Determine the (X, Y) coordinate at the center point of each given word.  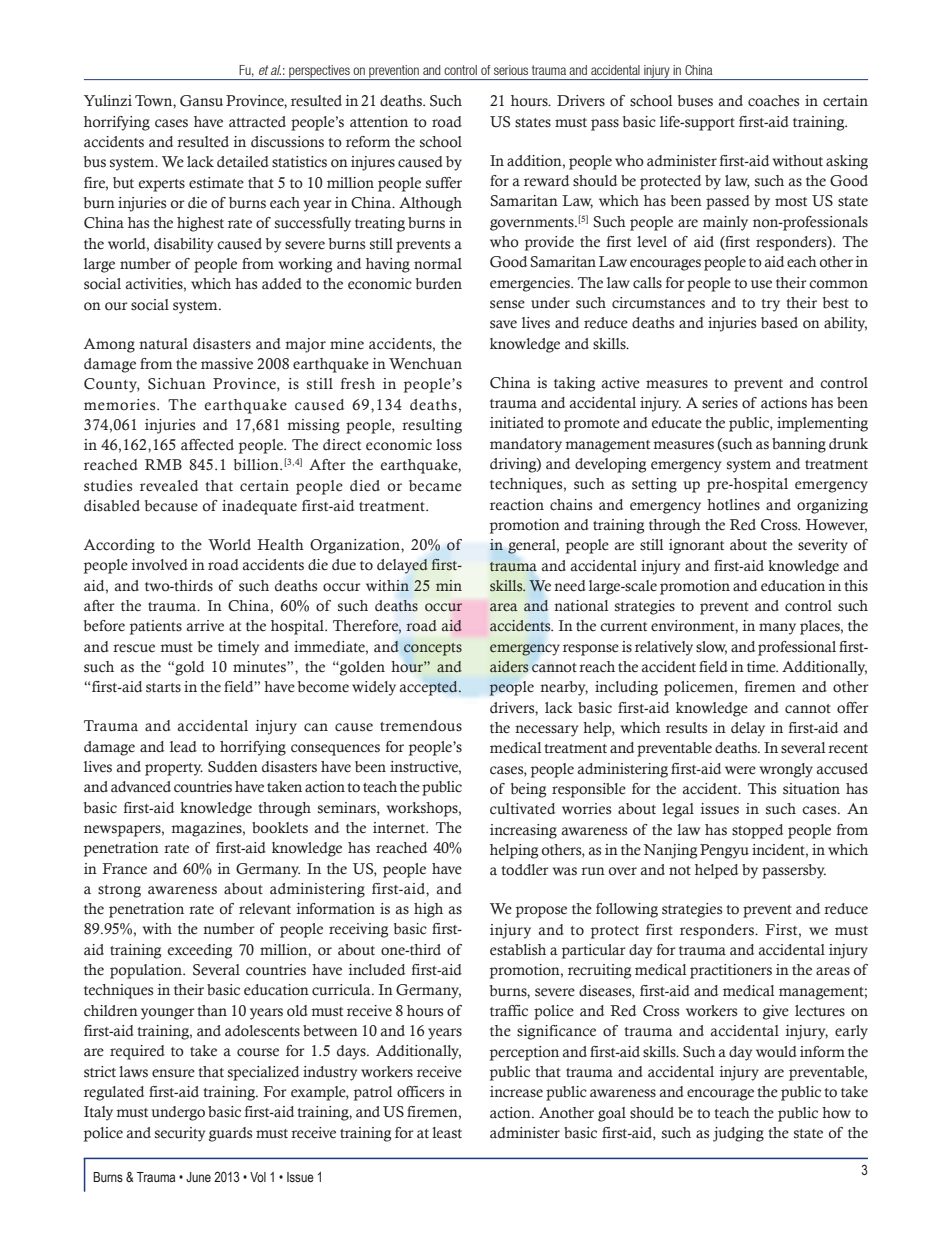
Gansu (201, 101)
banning (799, 445)
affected (207, 445)
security (180, 1134)
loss (449, 445)
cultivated (522, 809)
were (740, 770)
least (447, 1133)
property (174, 769)
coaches (773, 101)
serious (511, 70)
